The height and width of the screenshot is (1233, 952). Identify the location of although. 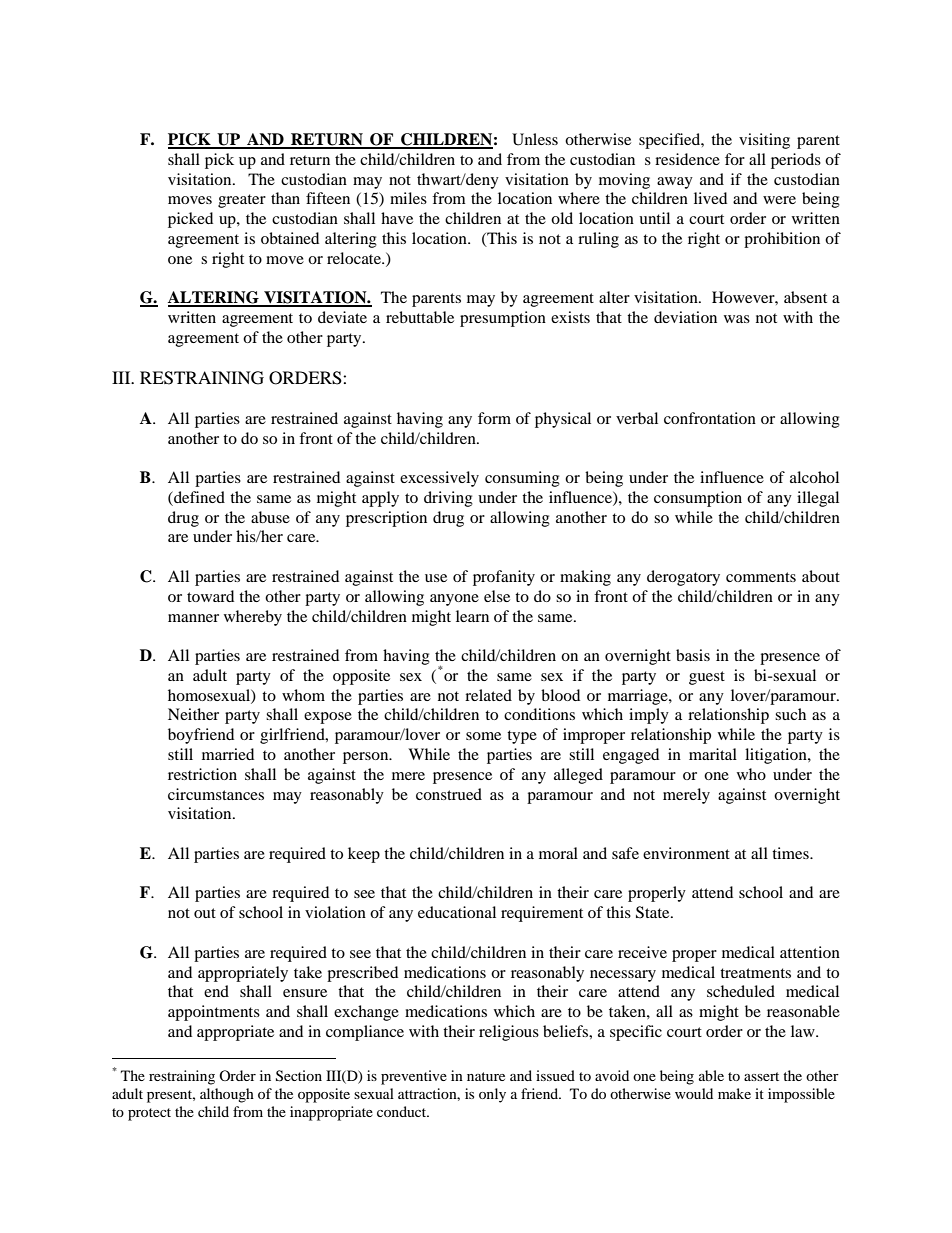
(227, 1095).
